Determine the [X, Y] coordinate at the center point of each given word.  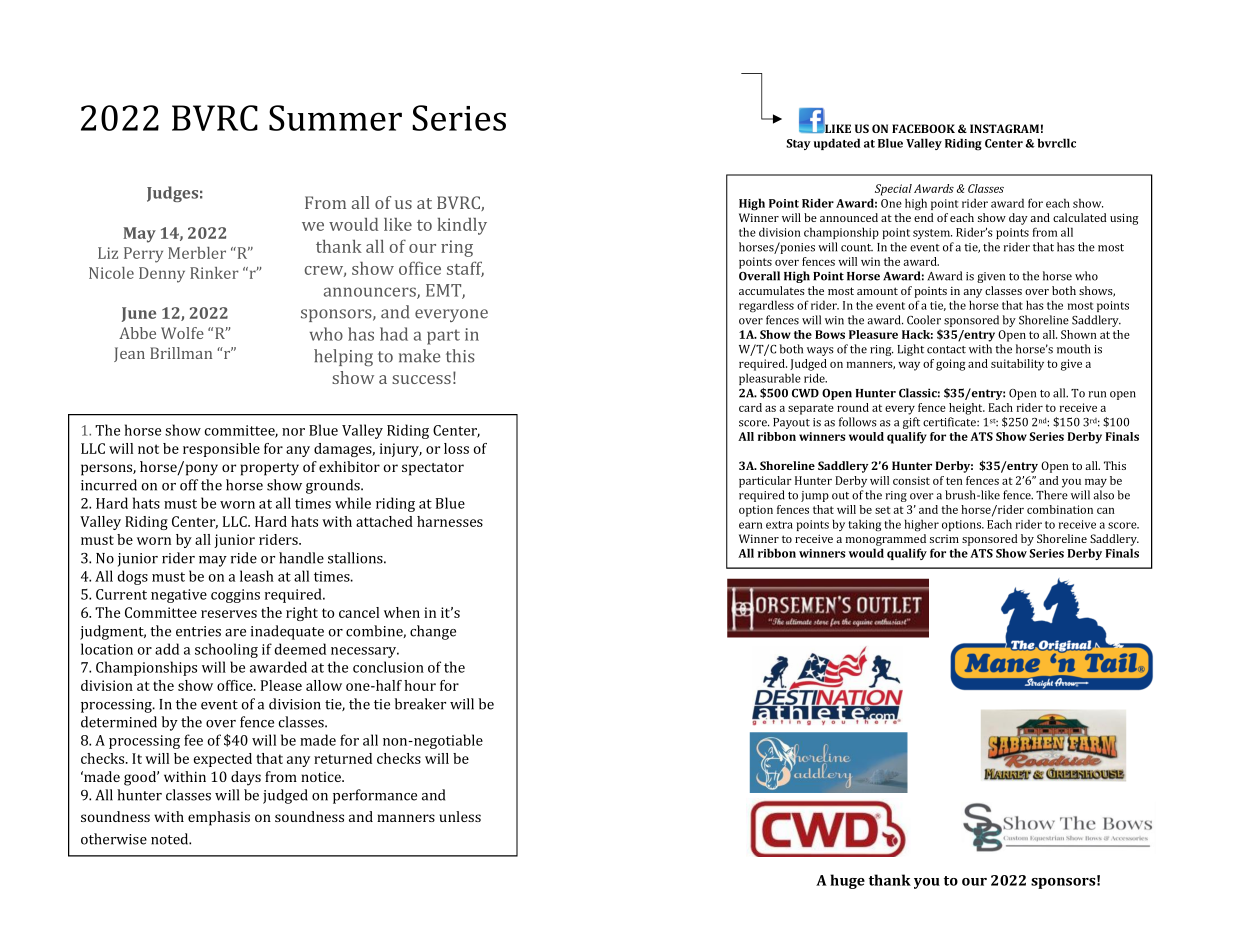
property [269, 469]
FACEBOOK [923, 128]
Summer [335, 118]
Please [281, 685]
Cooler [924, 320]
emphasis [219, 818]
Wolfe [182, 333]
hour [420, 685]
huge [847, 881]
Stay [798, 144]
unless [460, 816]
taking [864, 525]
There [1052, 495]
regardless [766, 306]
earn [751, 525]
